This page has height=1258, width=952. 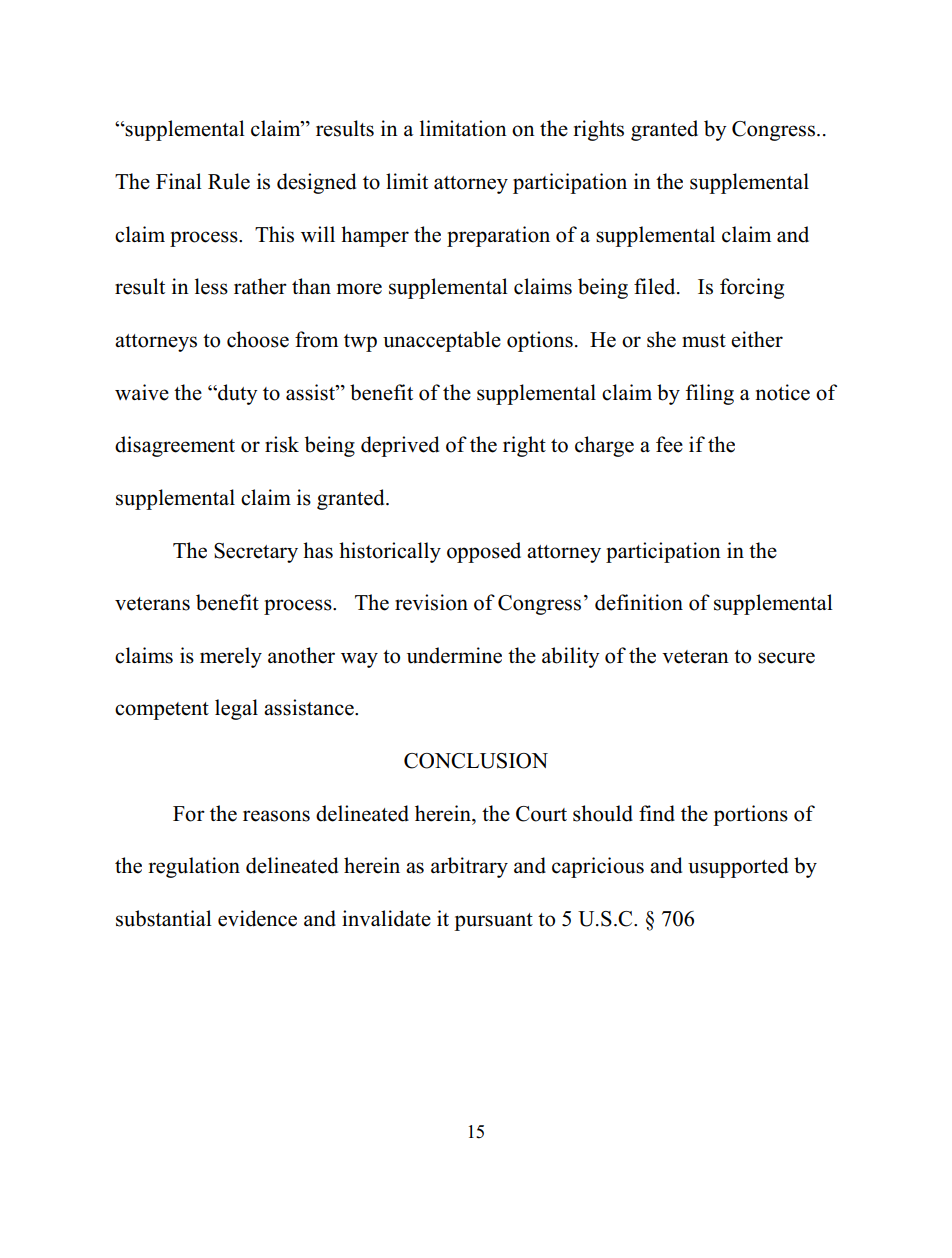 What do you see at coordinates (257, 918) in the page?
I see `evidence` at bounding box center [257, 918].
